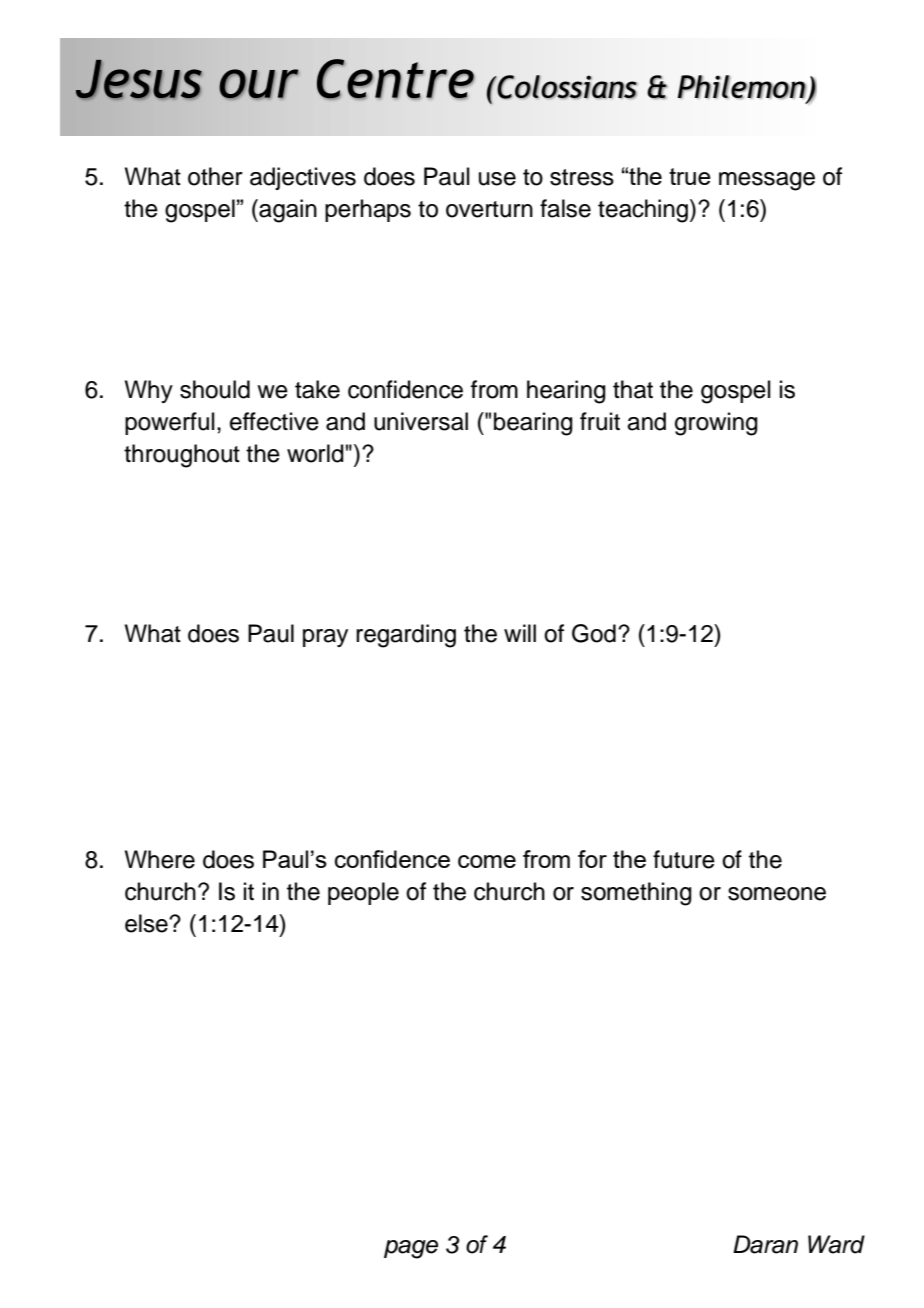 This document has height=1308, width=924. What do you see at coordinates (741, 87) in the document?
I see `Philemon` at bounding box center [741, 87].
